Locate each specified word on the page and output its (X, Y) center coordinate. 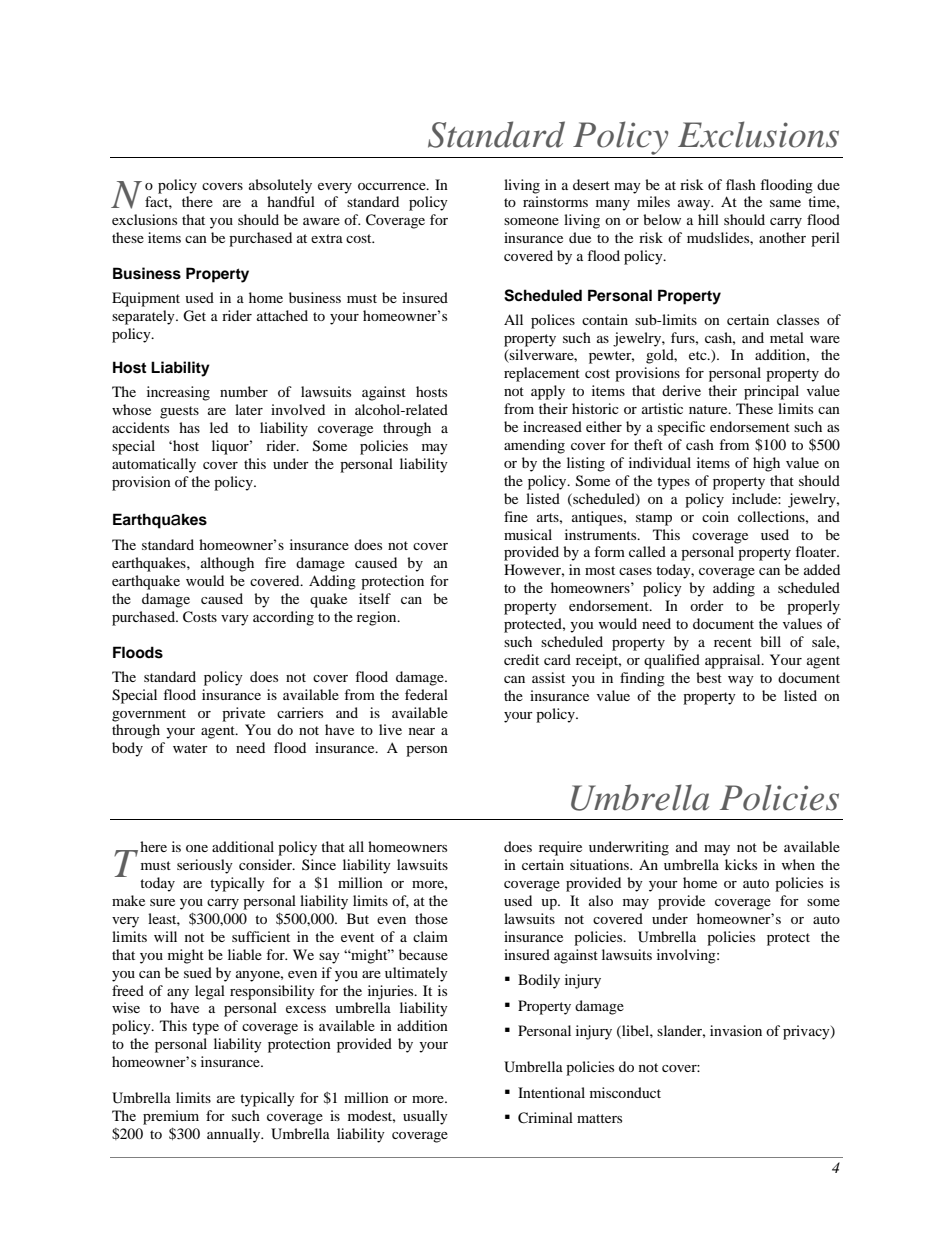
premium (171, 1117)
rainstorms (555, 201)
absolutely (280, 186)
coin (715, 516)
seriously (205, 866)
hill (708, 219)
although (227, 564)
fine (516, 516)
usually (425, 1117)
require (560, 848)
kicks (741, 864)
